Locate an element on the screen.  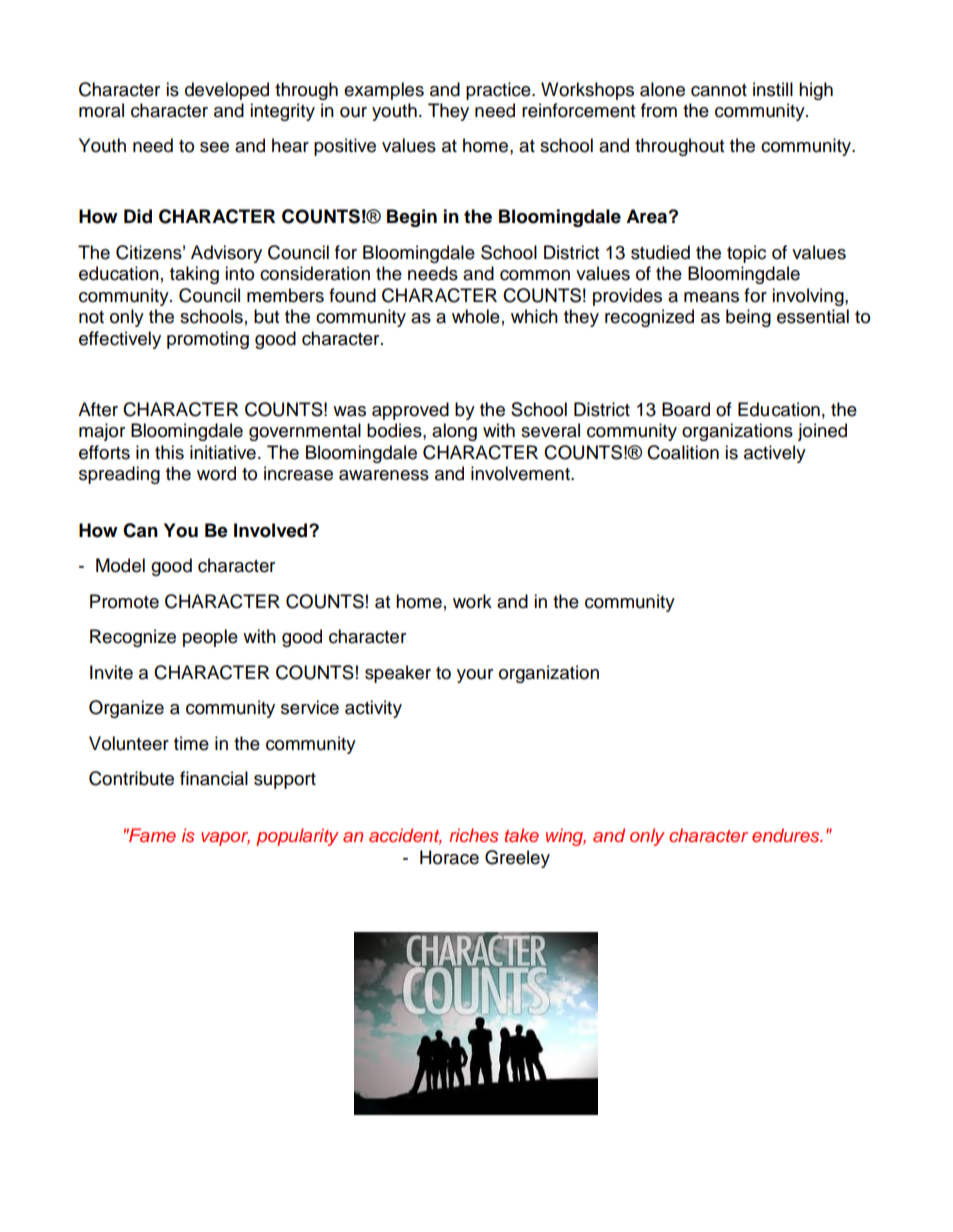
practice is located at coordinates (499, 91).
